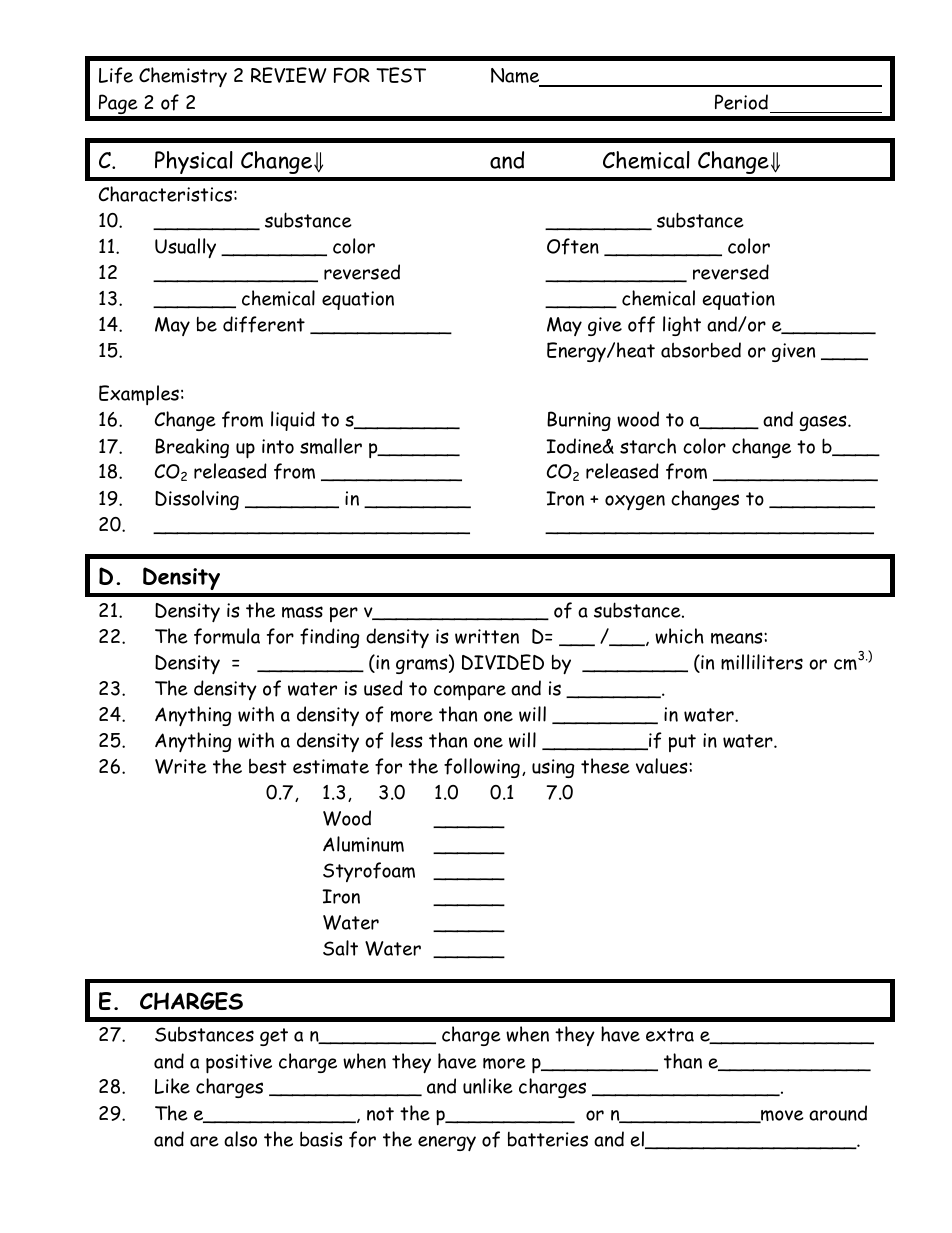 The width and height of the document is (952, 1233). Describe the element at coordinates (516, 77) in the document. I see `Name` at that location.
